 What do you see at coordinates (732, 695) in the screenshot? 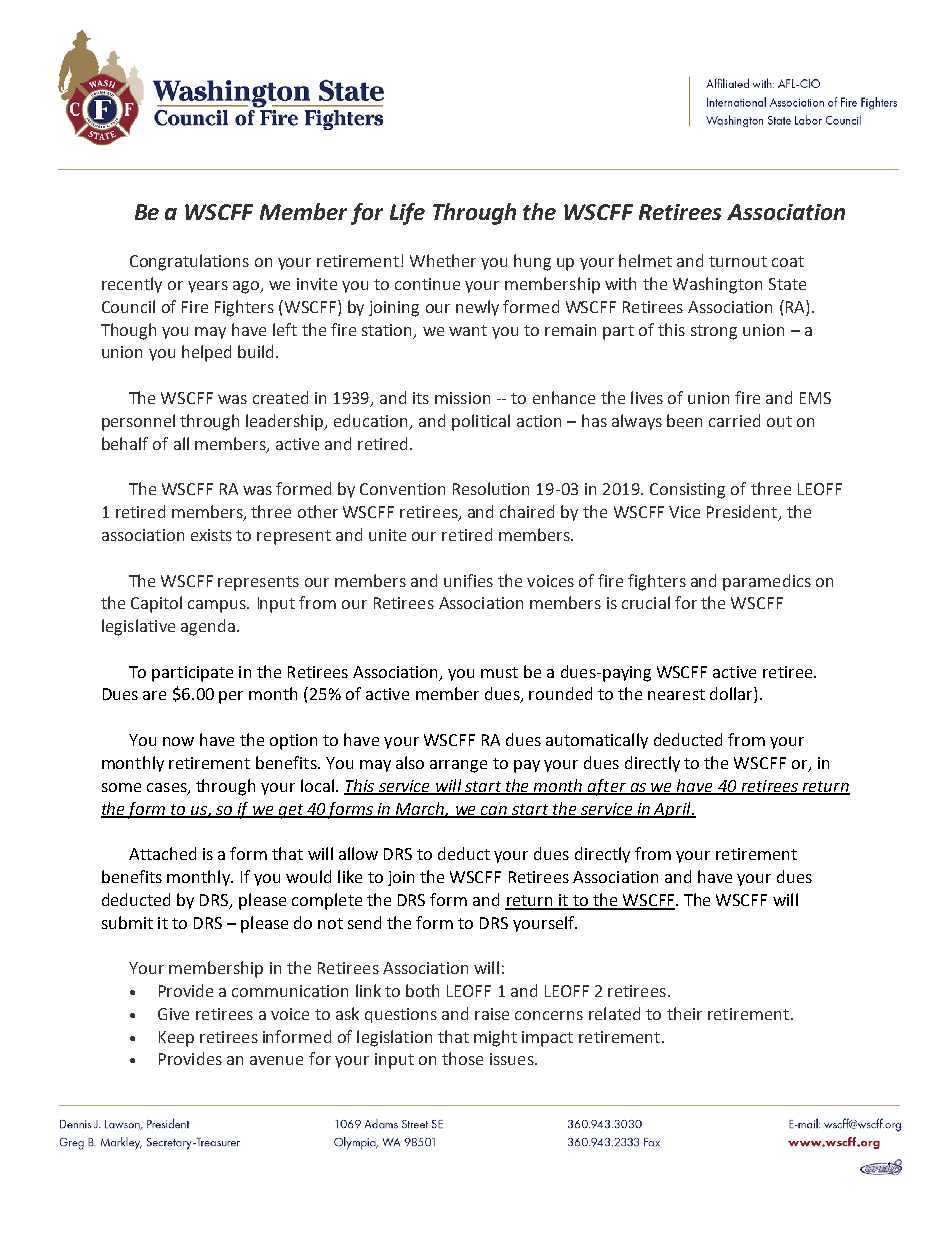
I see `dollar` at bounding box center [732, 695].
